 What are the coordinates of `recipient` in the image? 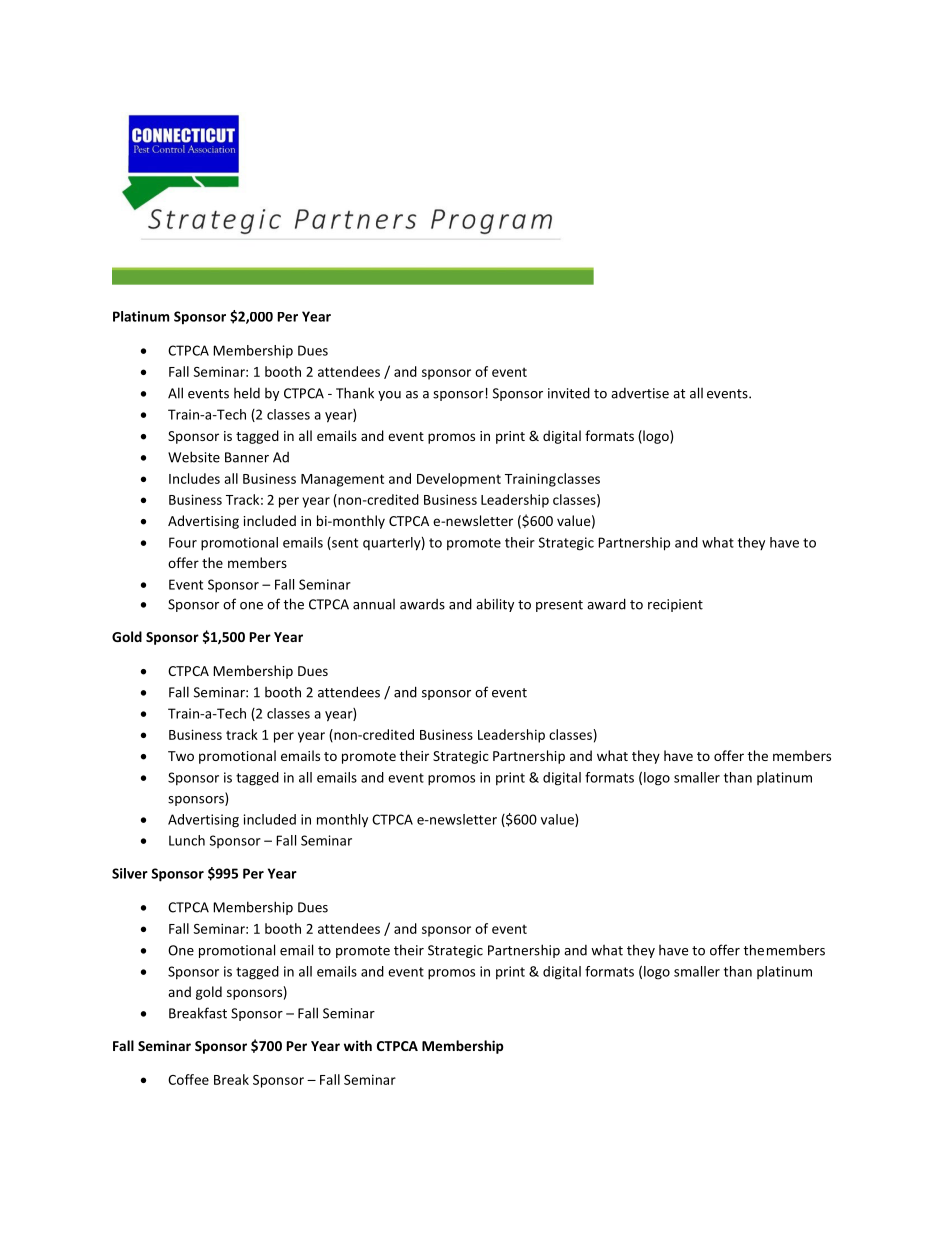 It's located at (675, 605).
